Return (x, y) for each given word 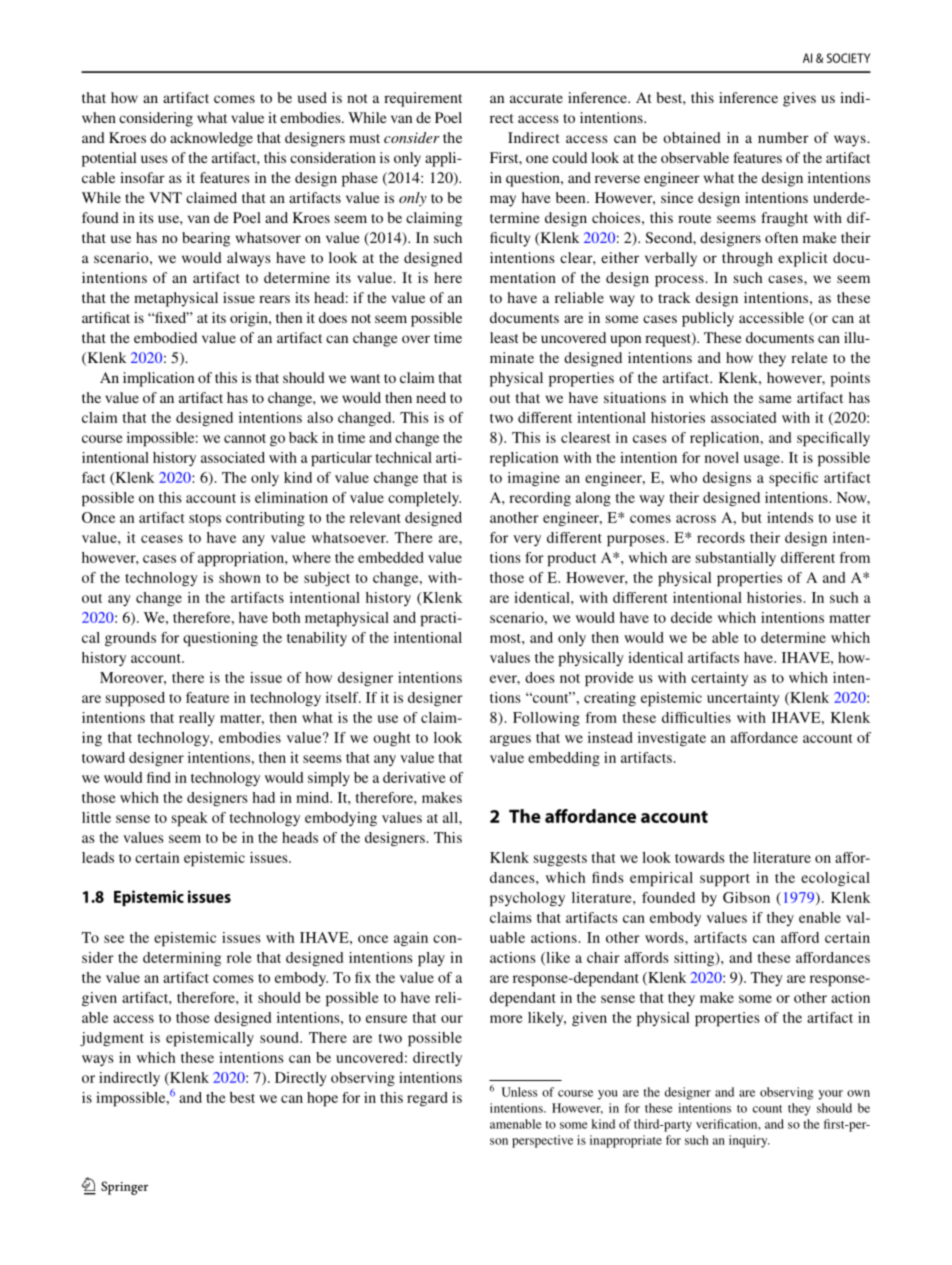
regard (427, 1099)
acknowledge (211, 139)
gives (799, 99)
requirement (423, 99)
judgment (112, 1039)
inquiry (749, 1141)
